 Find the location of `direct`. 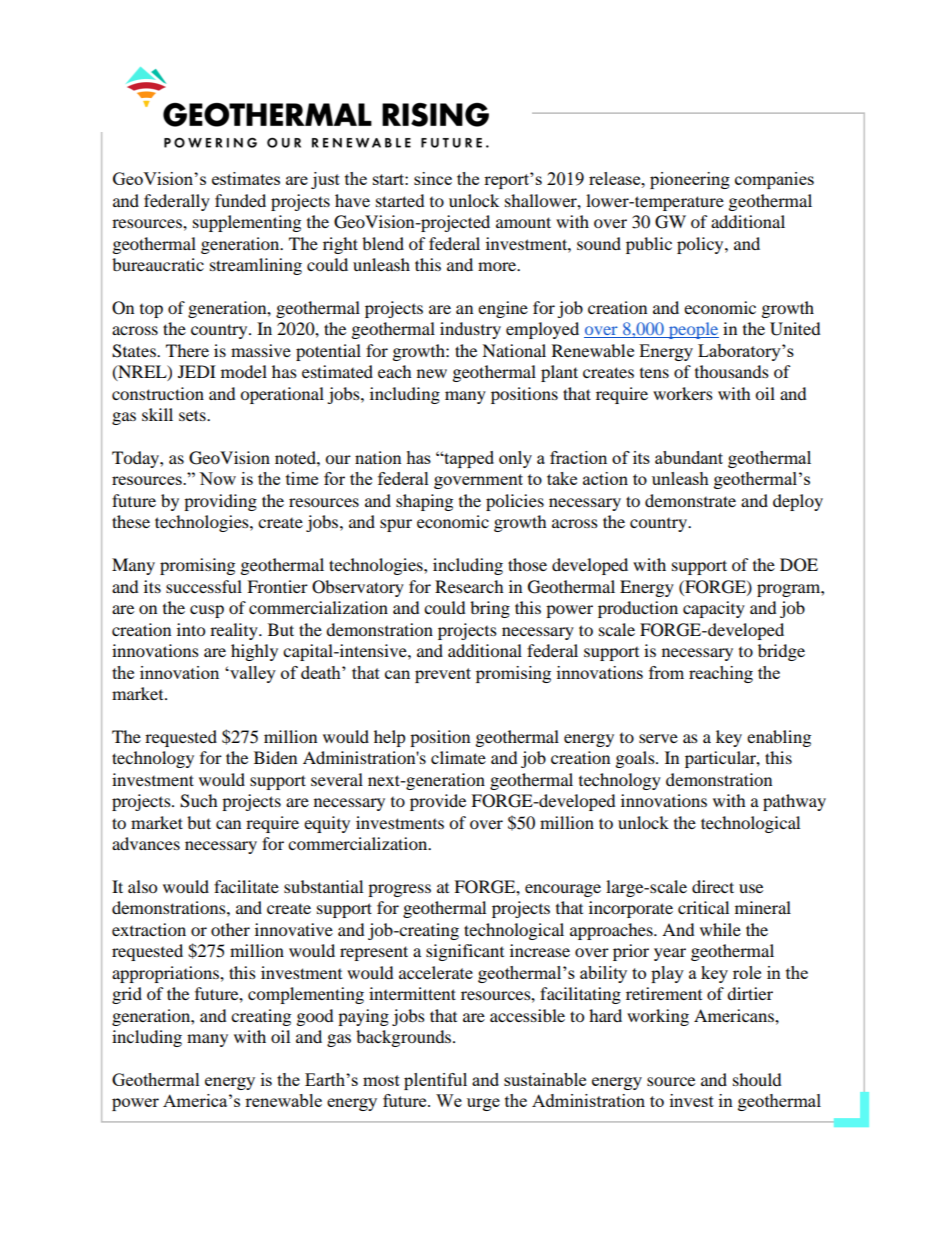

direct is located at coordinates (713, 886).
